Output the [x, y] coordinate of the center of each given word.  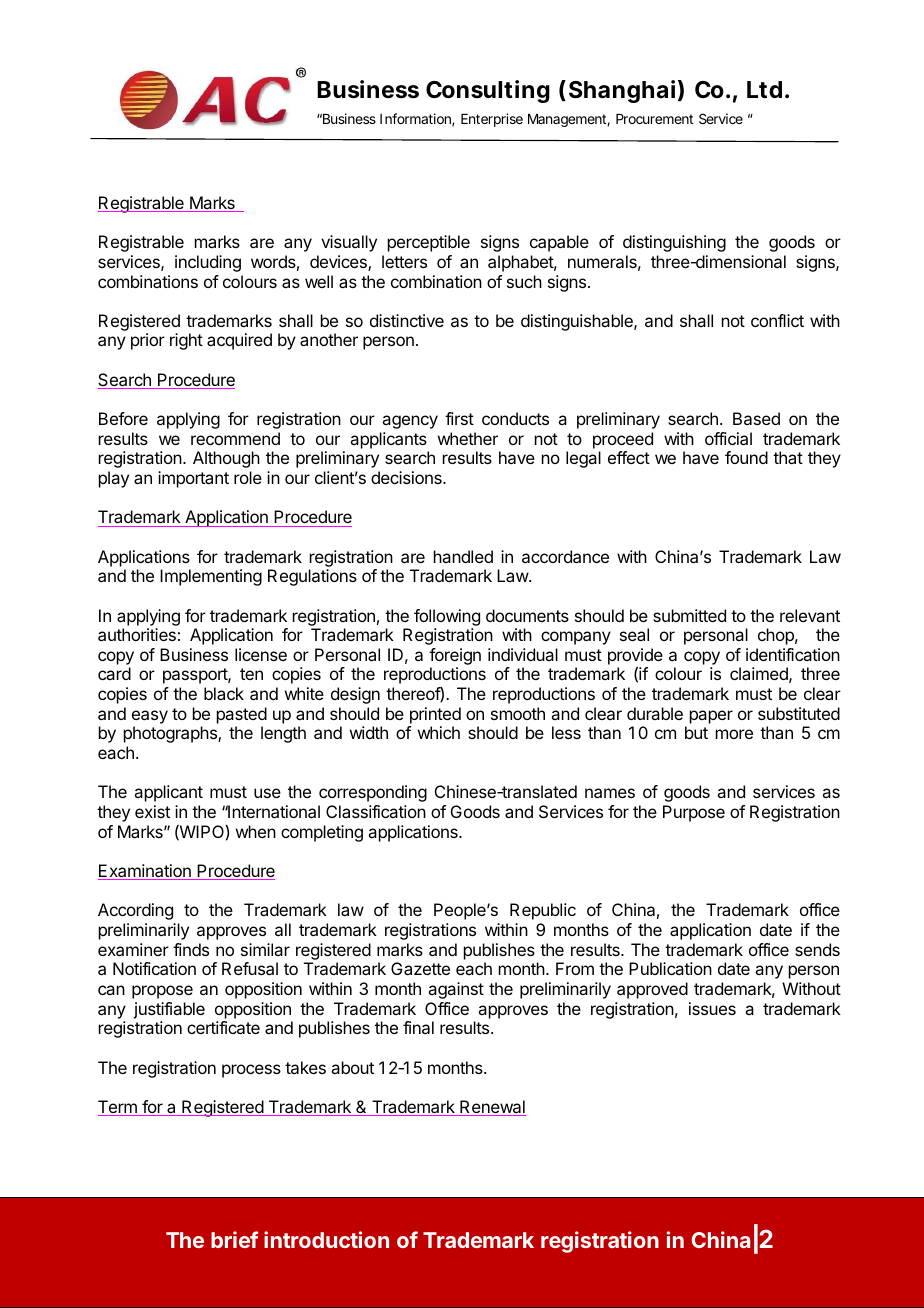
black [224, 693]
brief [235, 1239]
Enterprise [492, 120]
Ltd [764, 89]
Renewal [492, 1108]
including [208, 263]
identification [793, 654]
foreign [455, 658]
